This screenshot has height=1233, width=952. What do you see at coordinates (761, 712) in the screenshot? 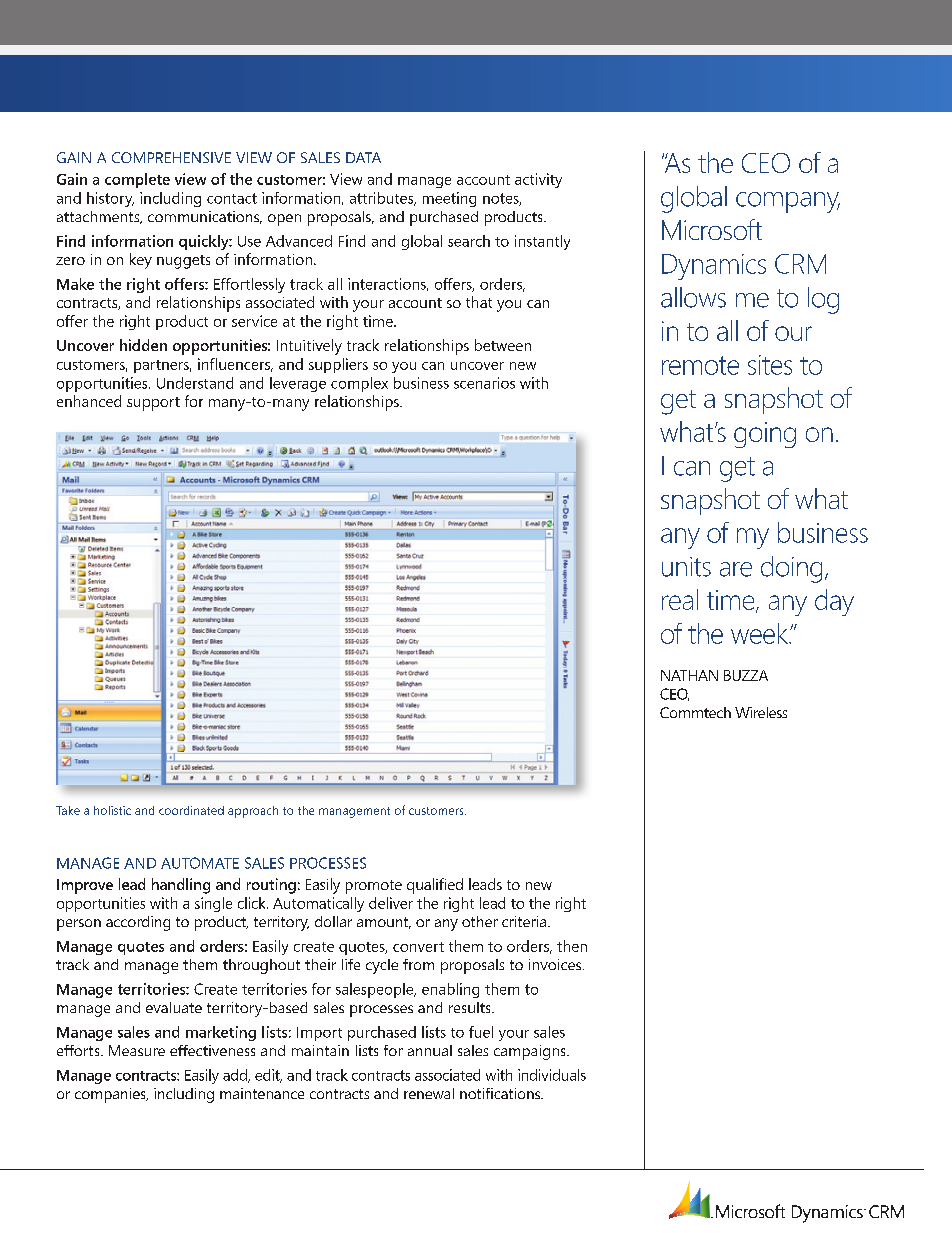
I see `Wireless` at bounding box center [761, 712].
